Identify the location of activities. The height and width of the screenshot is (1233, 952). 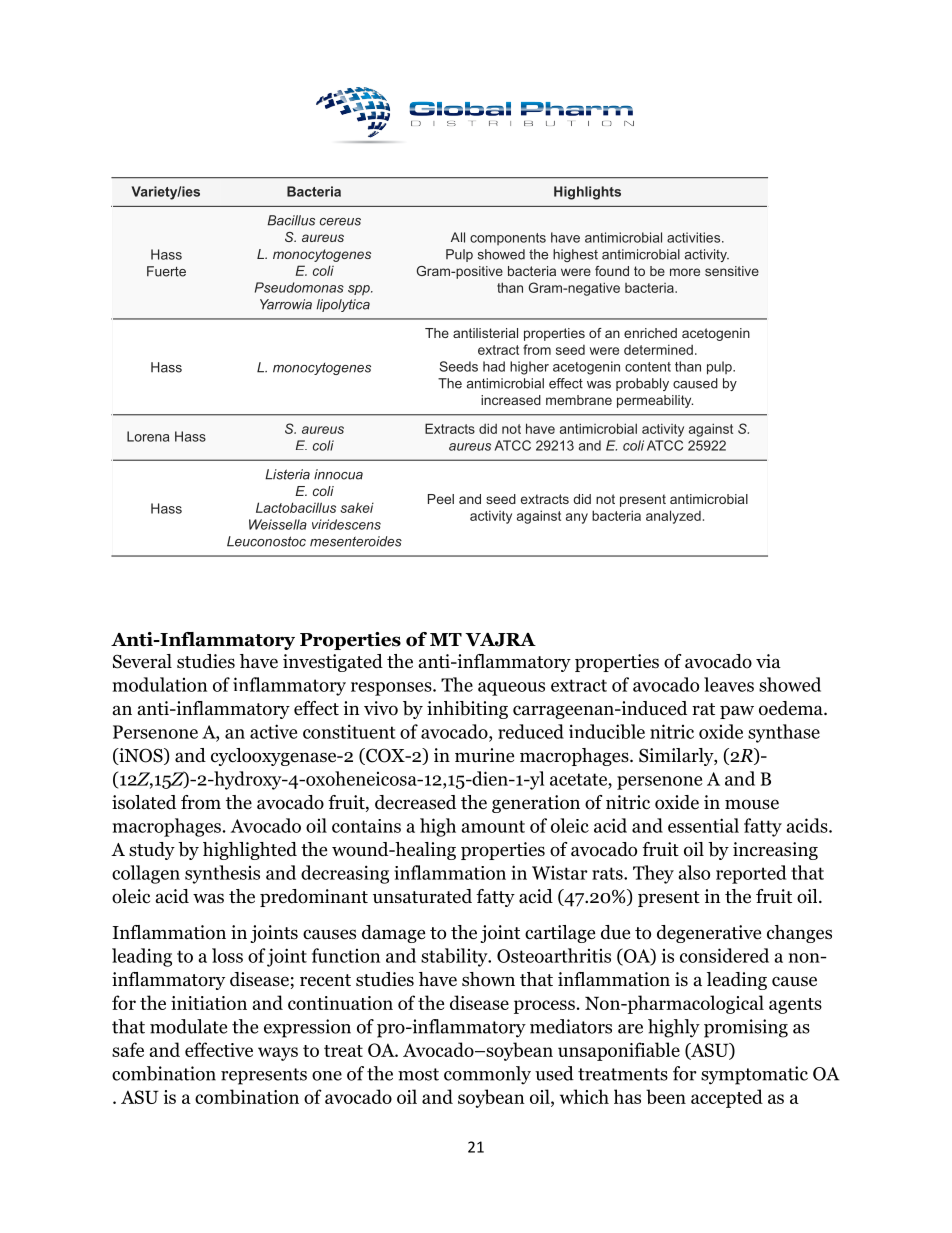
(695, 237).
